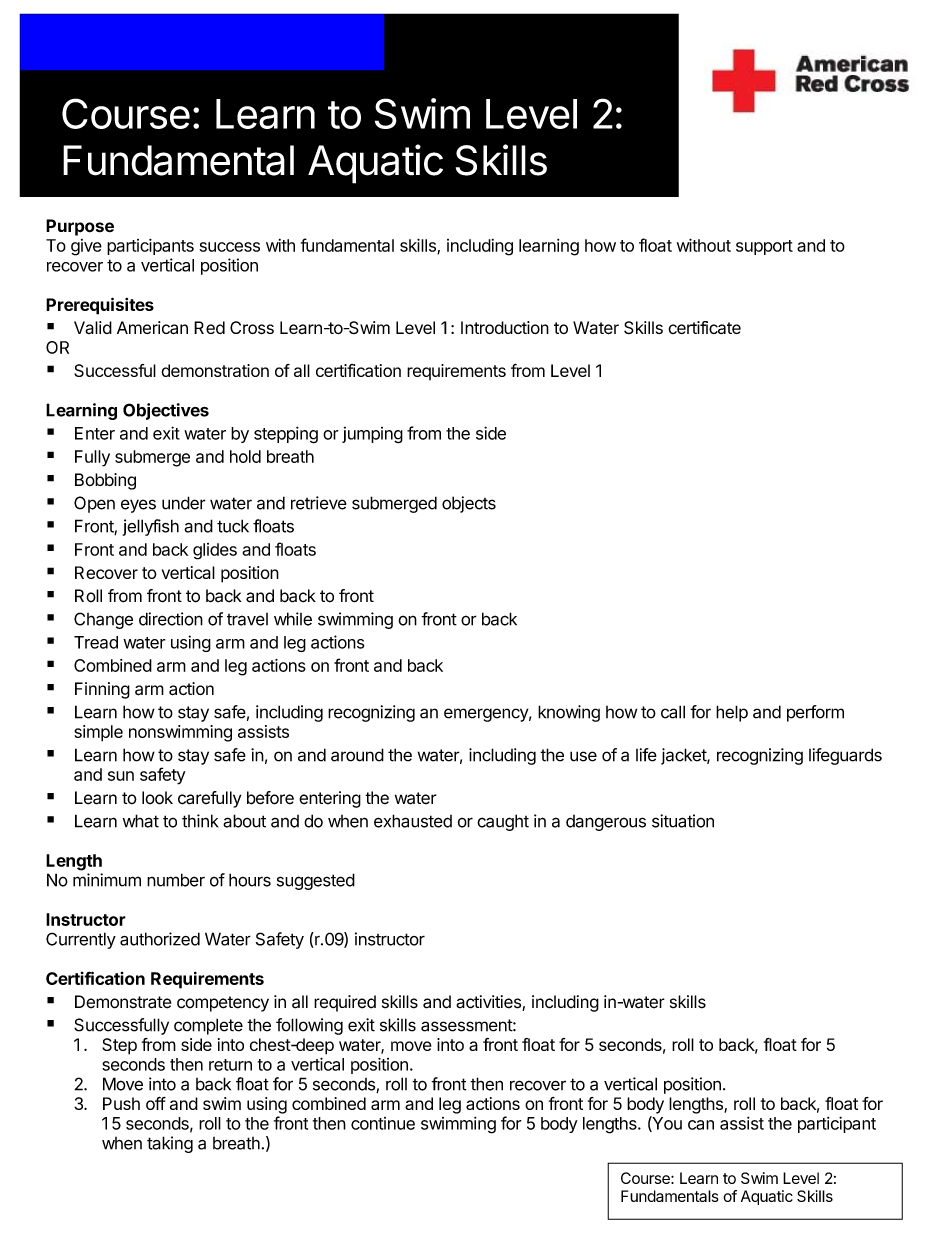 This document has width=952, height=1233. Describe the element at coordinates (383, 1123) in the document. I see `continue` at that location.
